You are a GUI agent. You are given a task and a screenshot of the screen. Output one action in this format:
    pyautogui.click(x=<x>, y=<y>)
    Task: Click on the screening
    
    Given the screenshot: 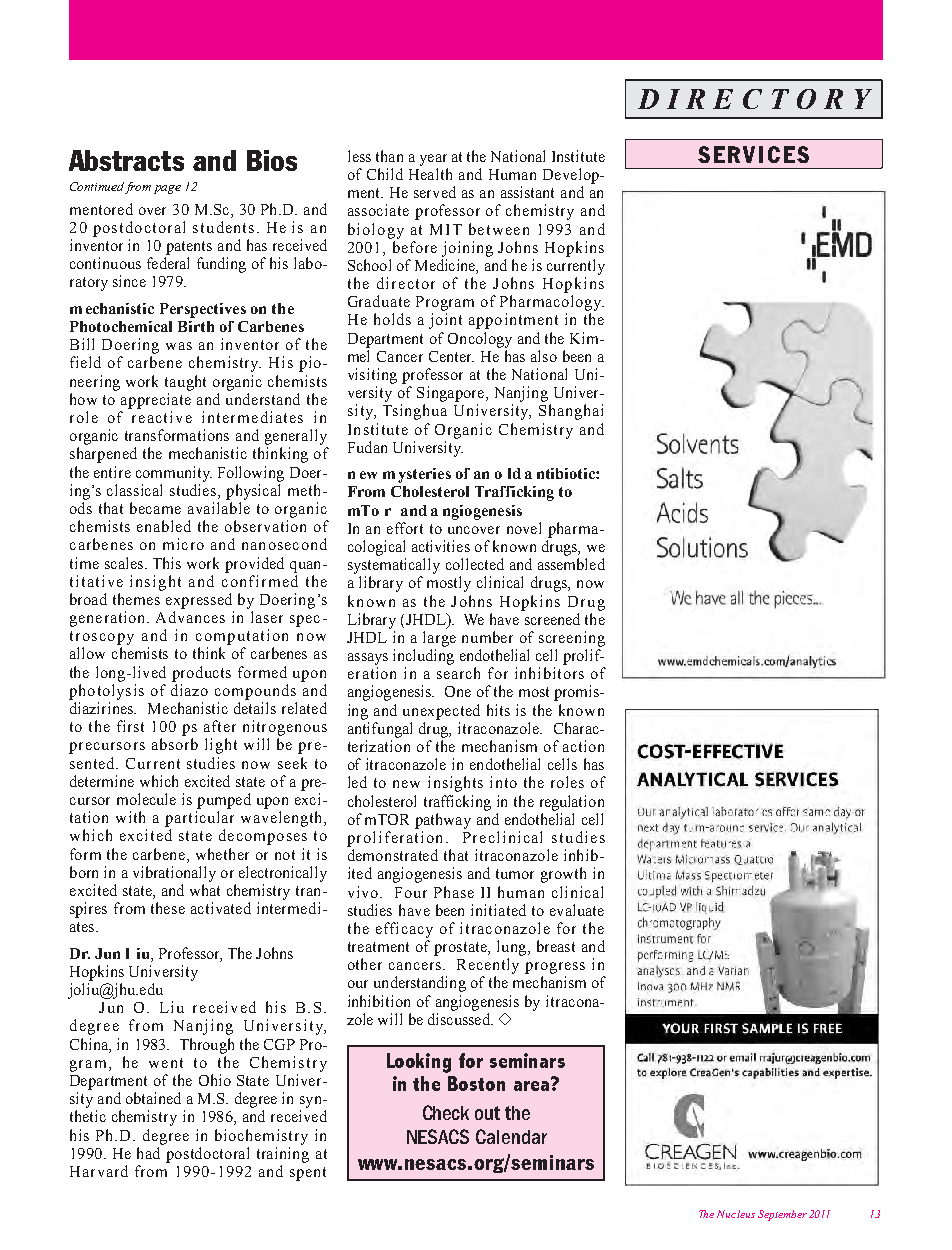 What is the action you would take?
    pyautogui.click(x=572, y=639)
